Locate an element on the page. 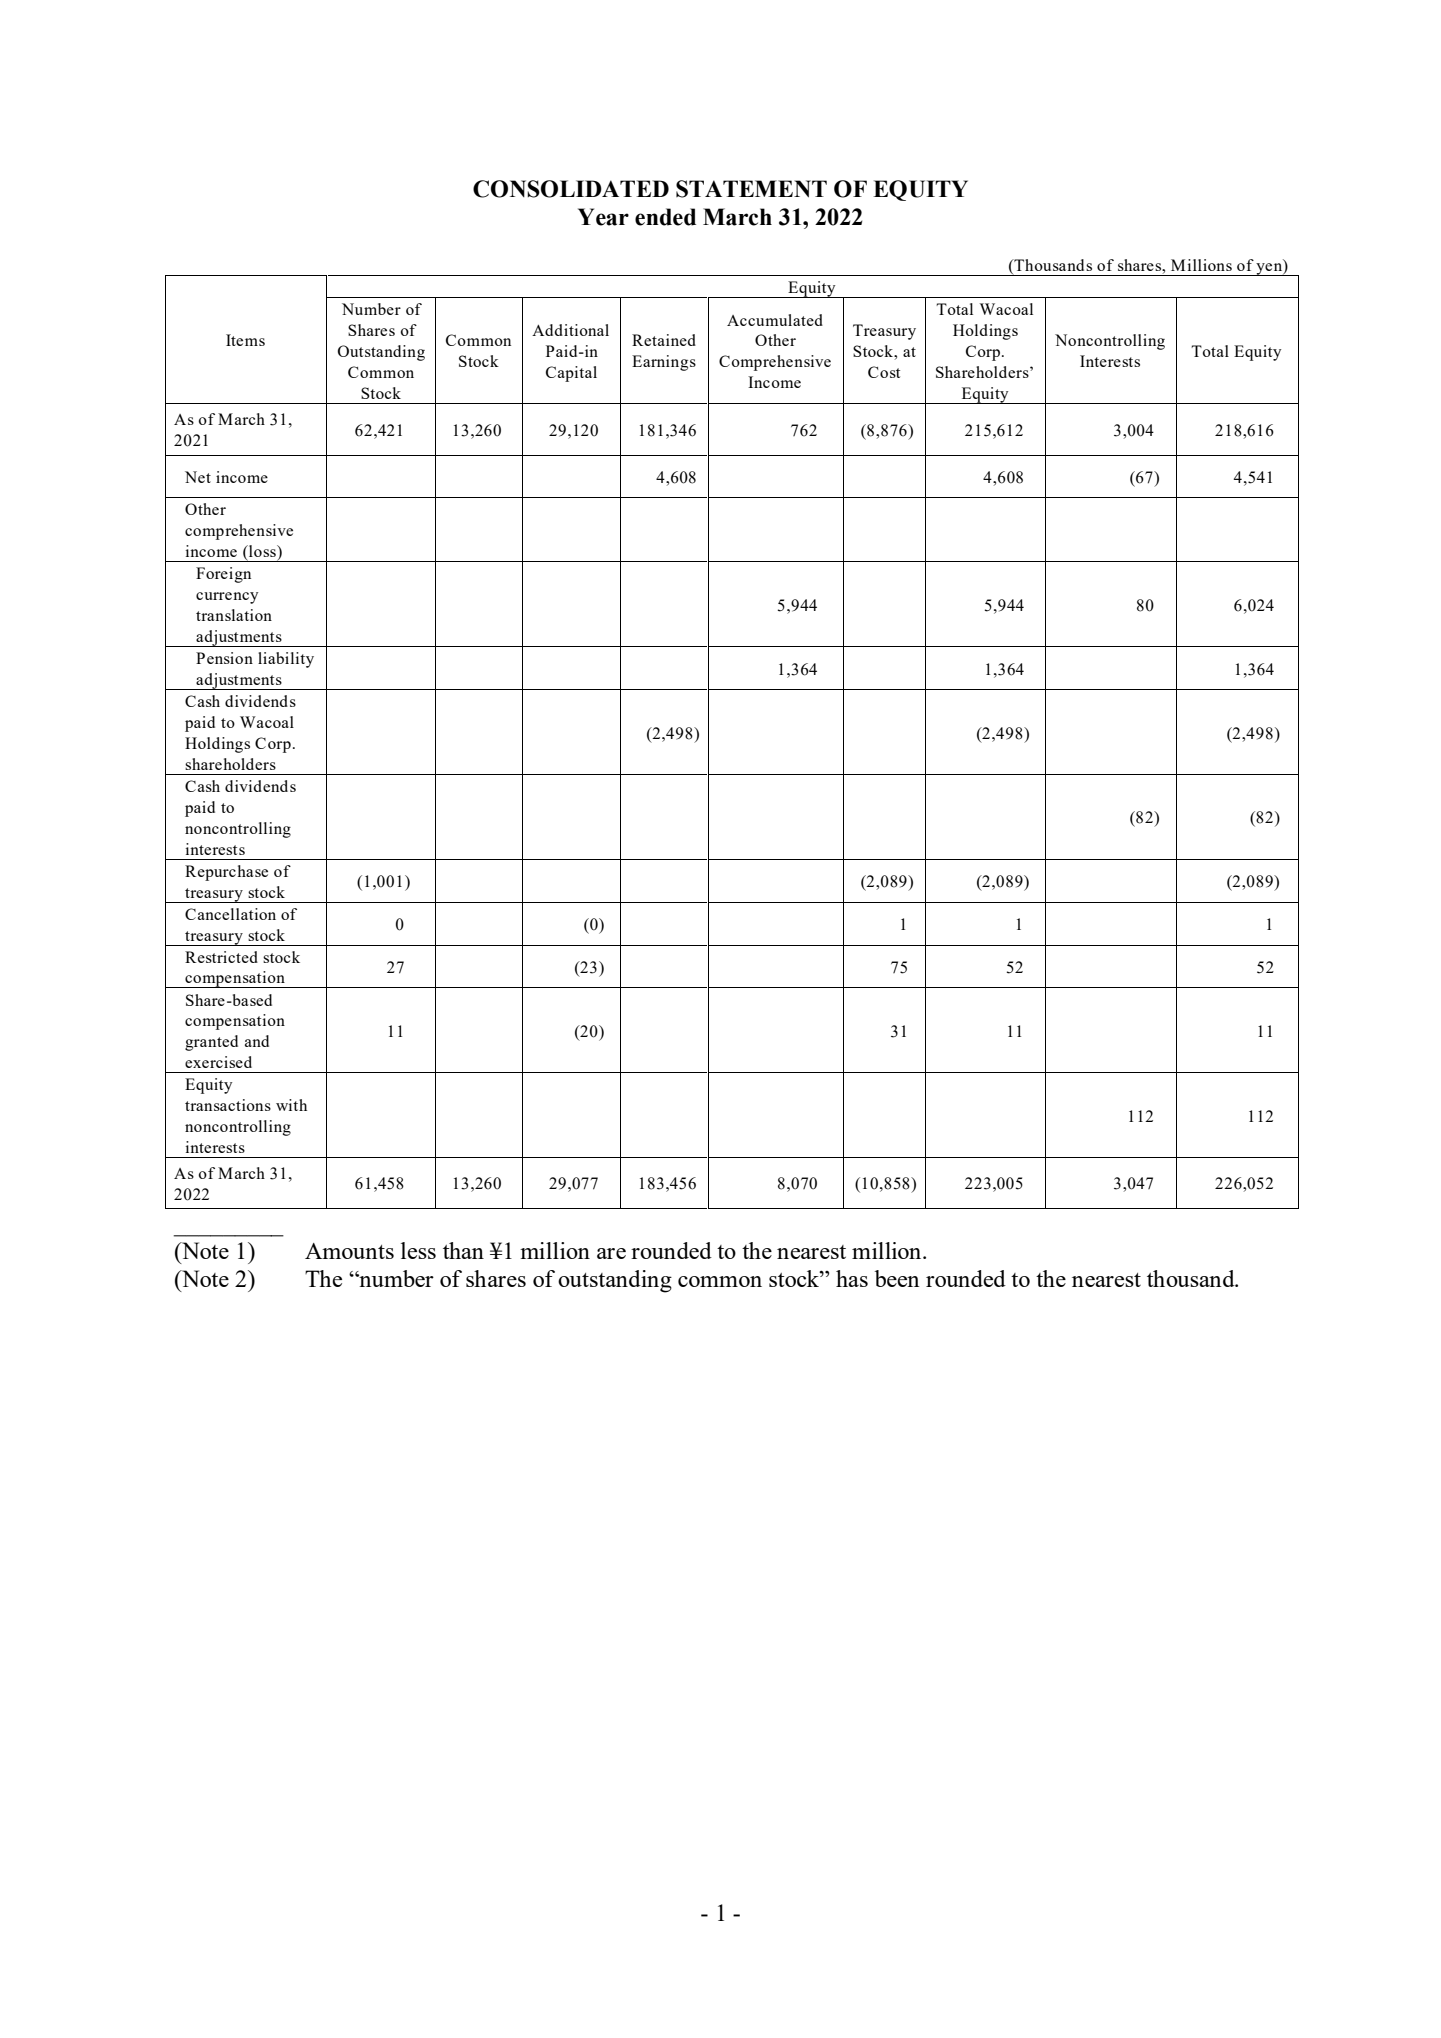 The width and height of the document is (1441, 2038). Restricted is located at coordinates (221, 957).
